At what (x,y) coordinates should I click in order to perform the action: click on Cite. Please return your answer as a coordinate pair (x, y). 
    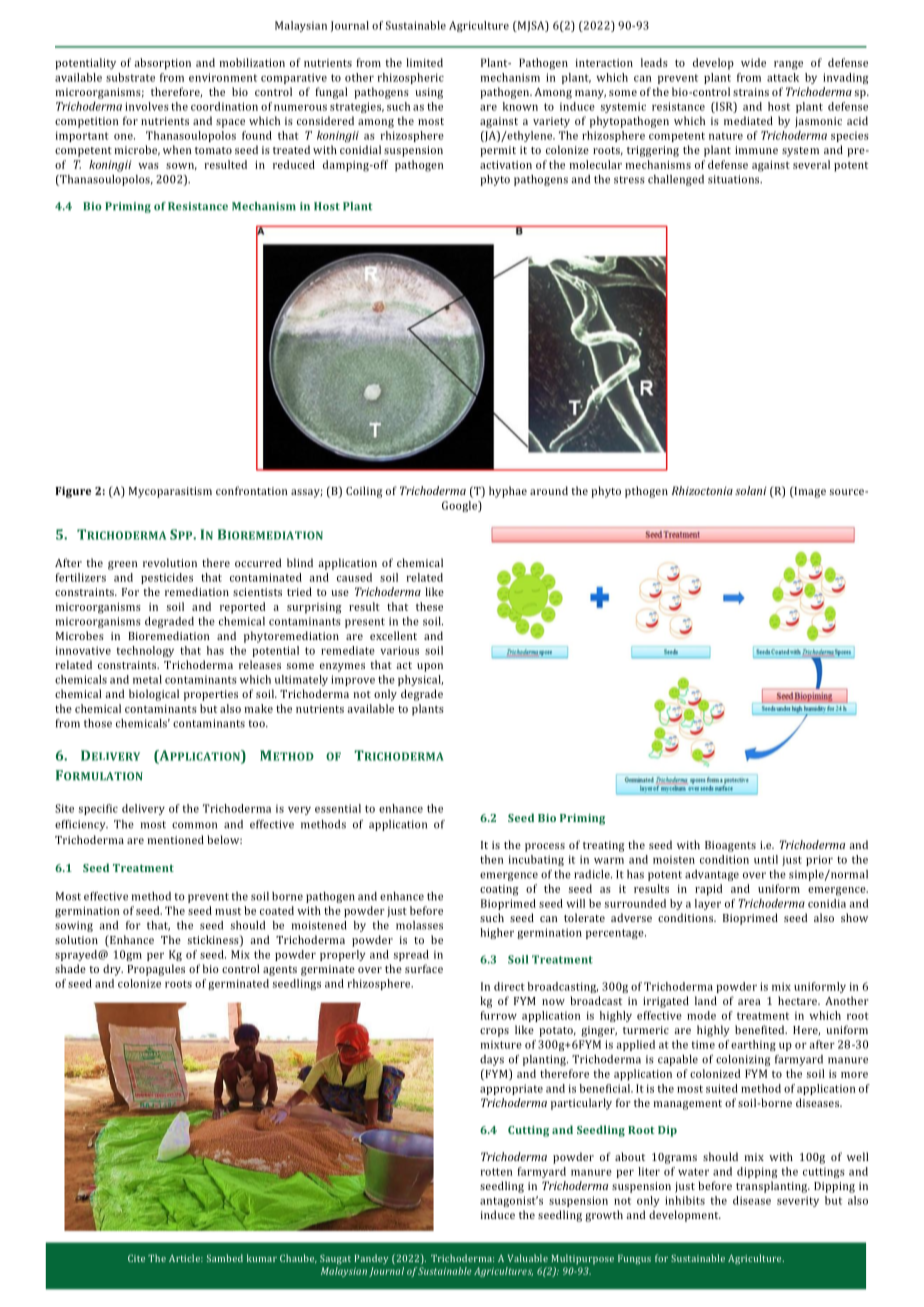
    Looking at the image, I should click on (136, 1258).
